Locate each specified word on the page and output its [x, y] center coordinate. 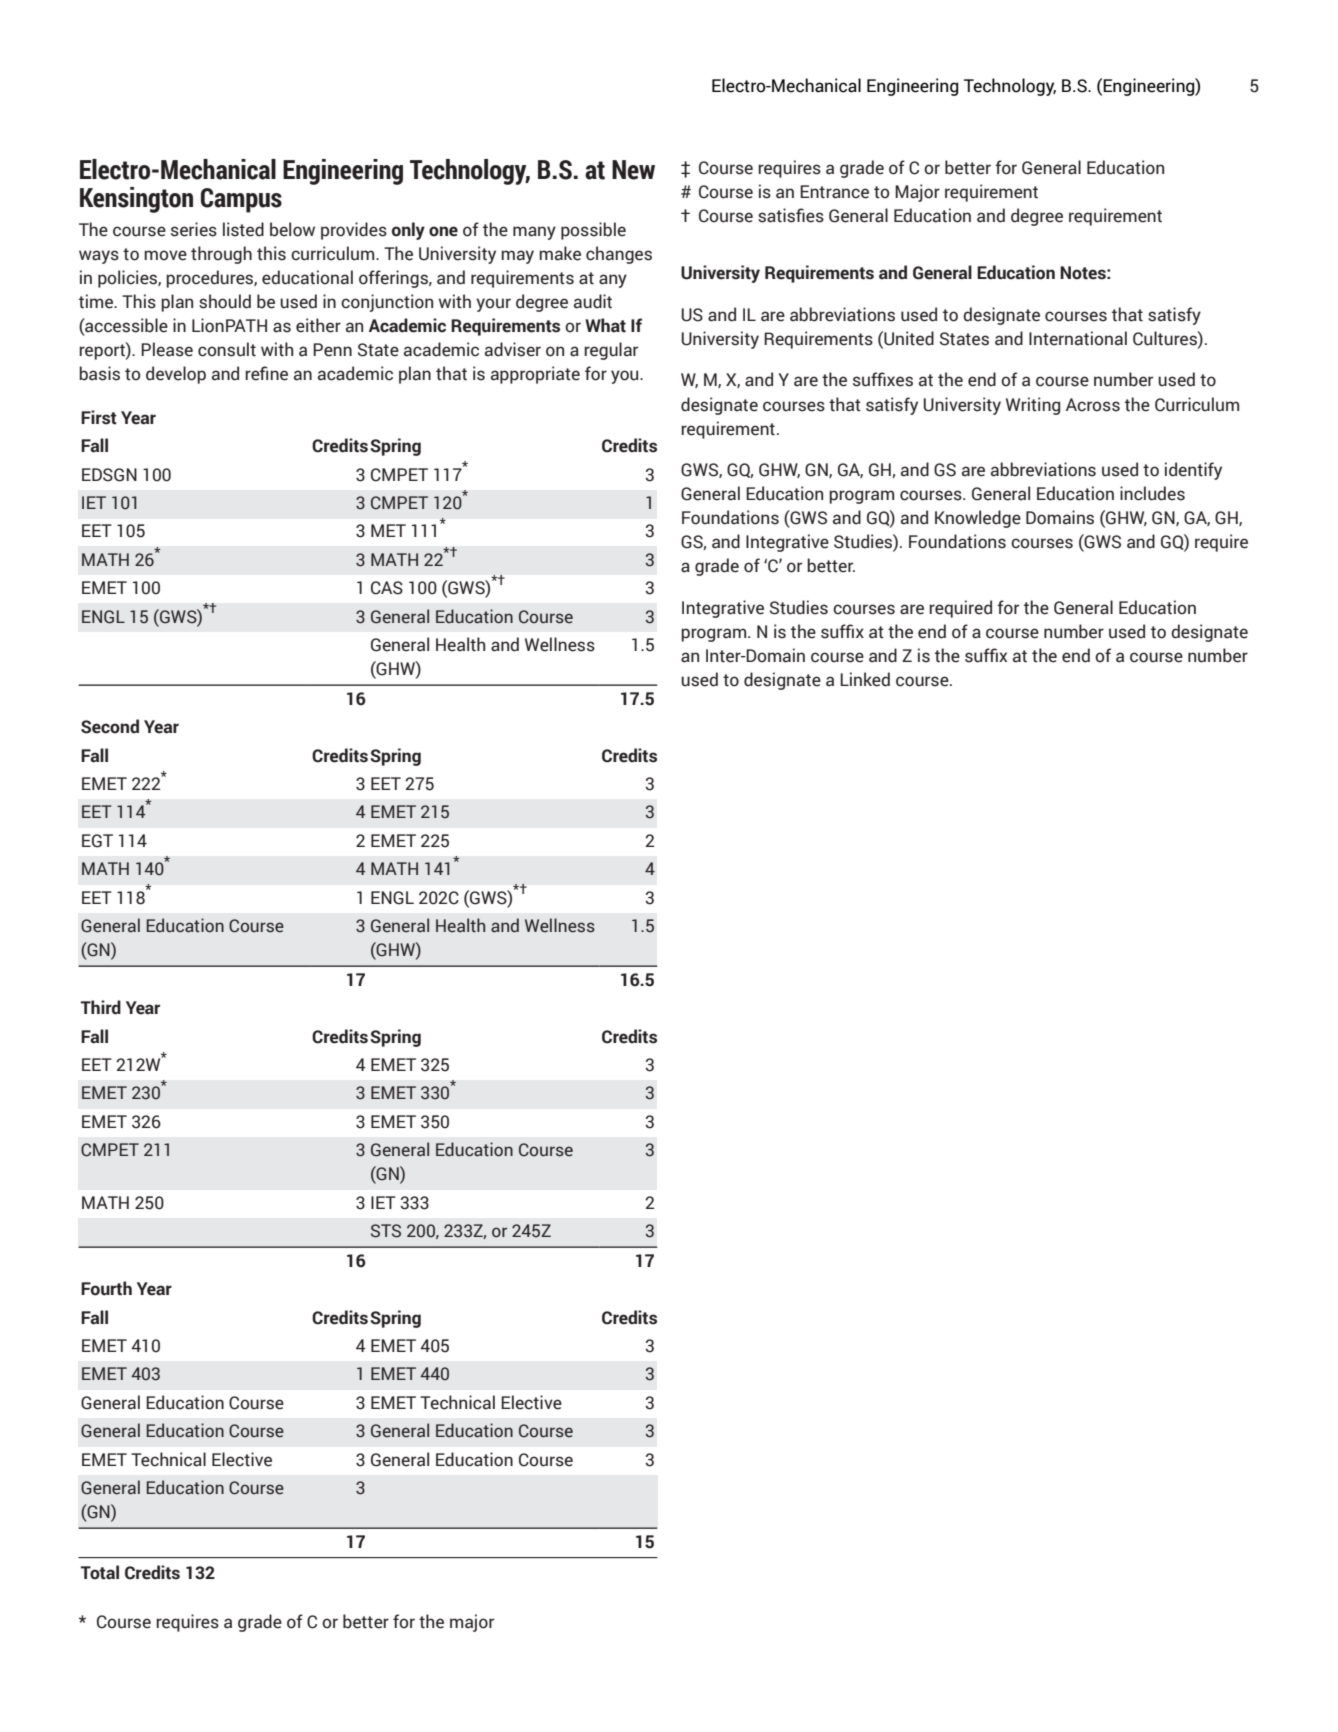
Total [99, 1572]
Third [100, 1007]
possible [593, 231]
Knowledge [978, 519]
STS [386, 1231]
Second [110, 726]
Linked [865, 679]
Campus [241, 200]
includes [1152, 493]
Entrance [834, 192]
